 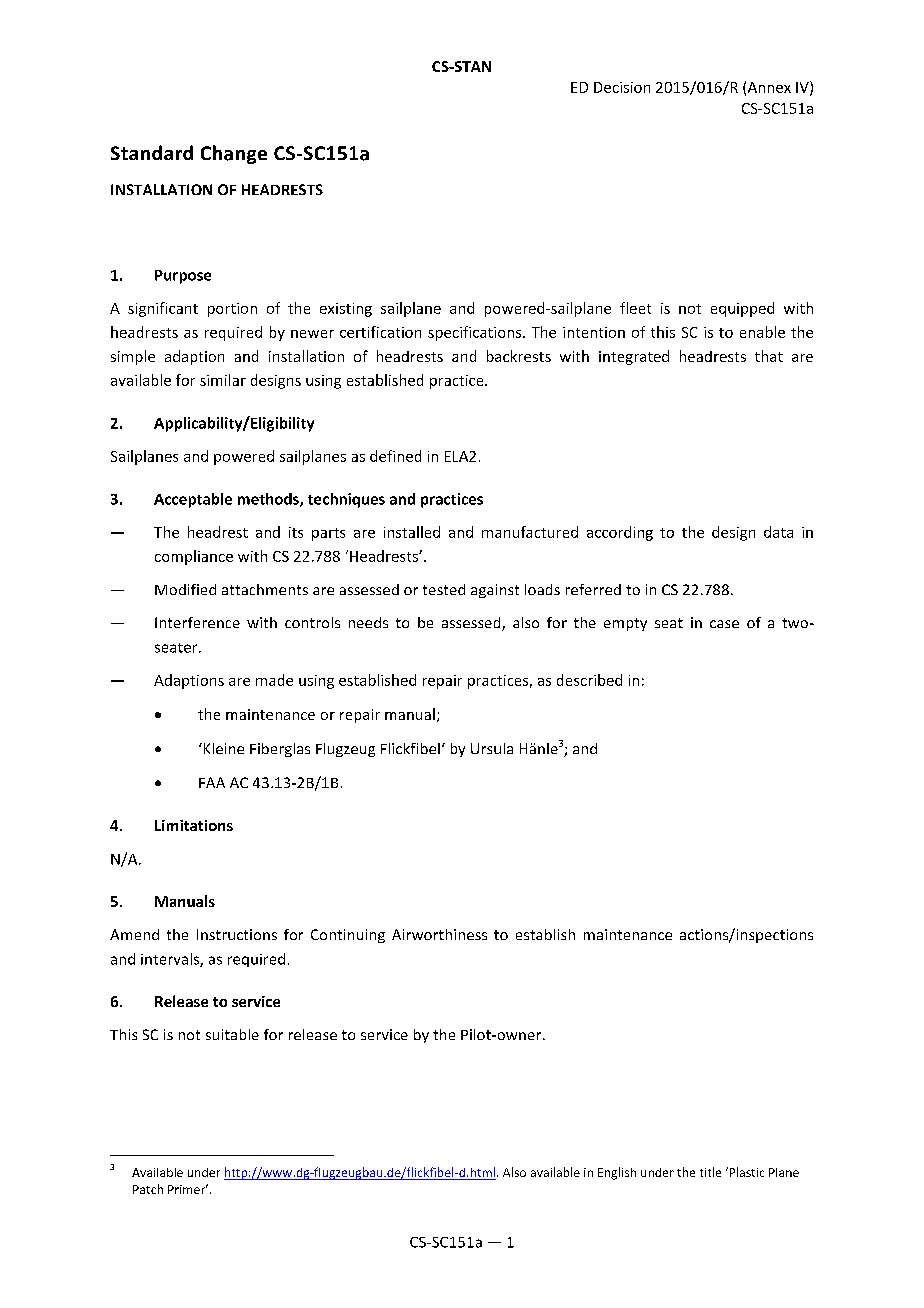 What do you see at coordinates (194, 825) in the screenshot?
I see `Limitations` at bounding box center [194, 825].
